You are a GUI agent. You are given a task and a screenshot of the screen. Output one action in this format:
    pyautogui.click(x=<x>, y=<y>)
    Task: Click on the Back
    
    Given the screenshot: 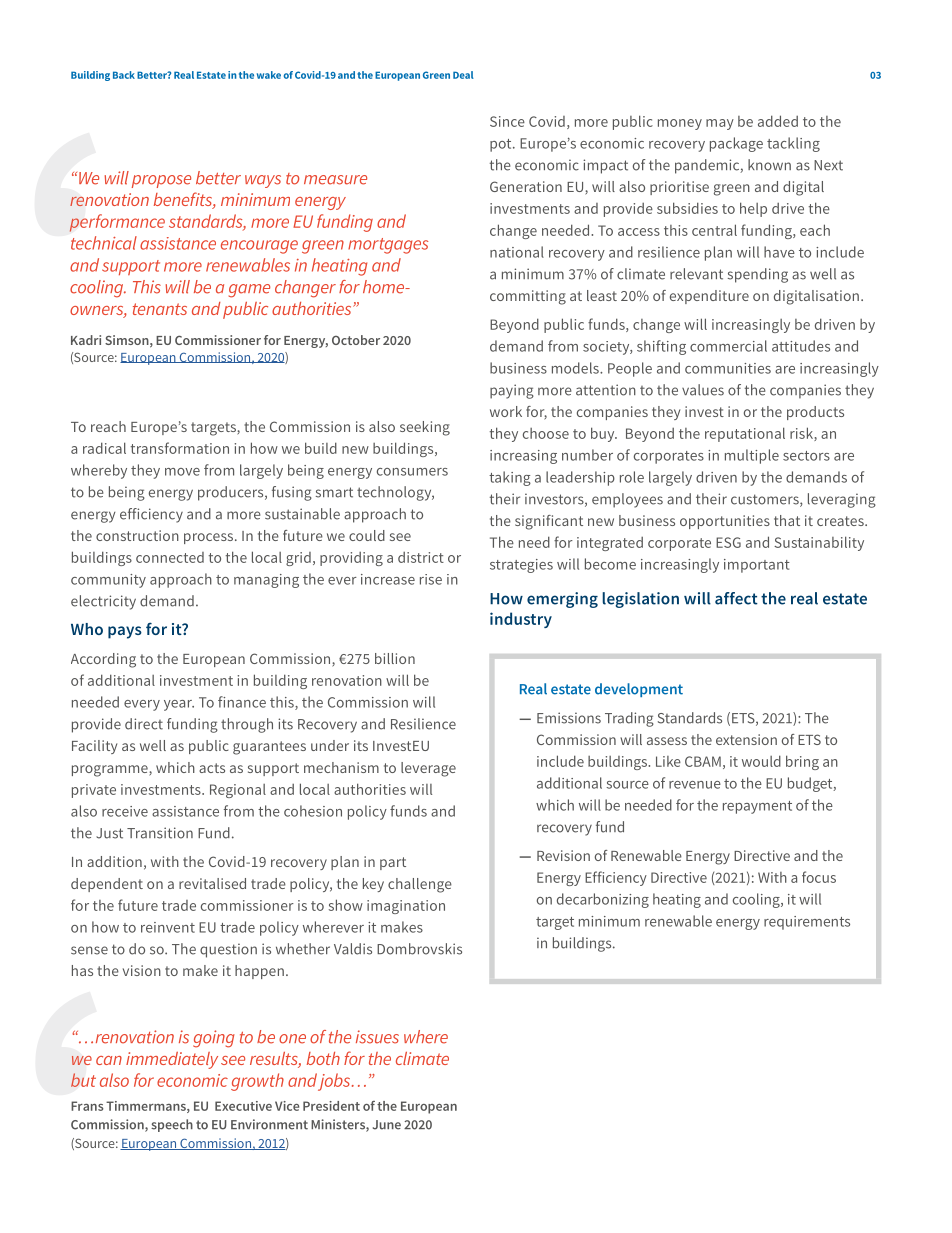 What is the action you would take?
    pyautogui.click(x=124, y=75)
